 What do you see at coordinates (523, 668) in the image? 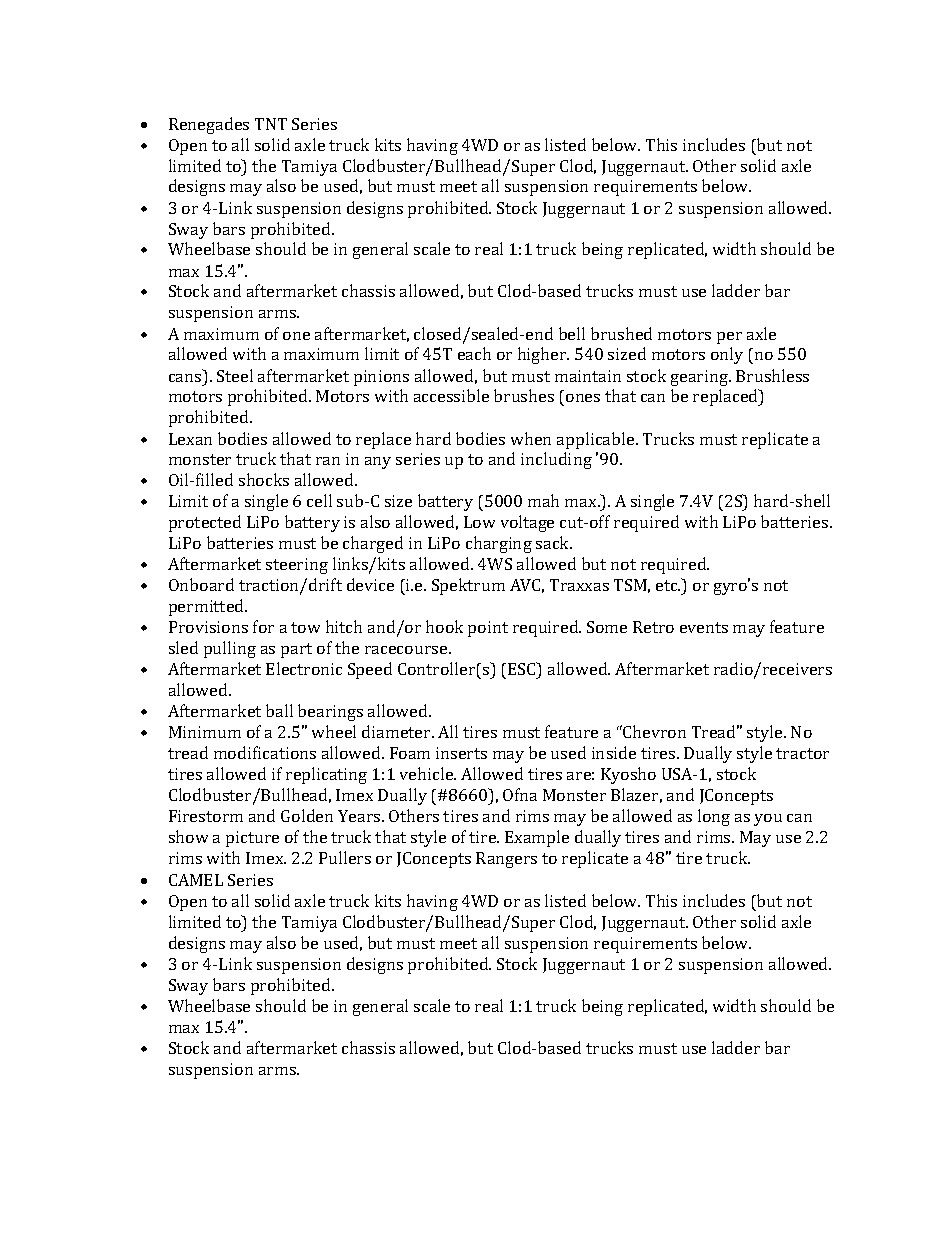
I see `ESC` at bounding box center [523, 668].
